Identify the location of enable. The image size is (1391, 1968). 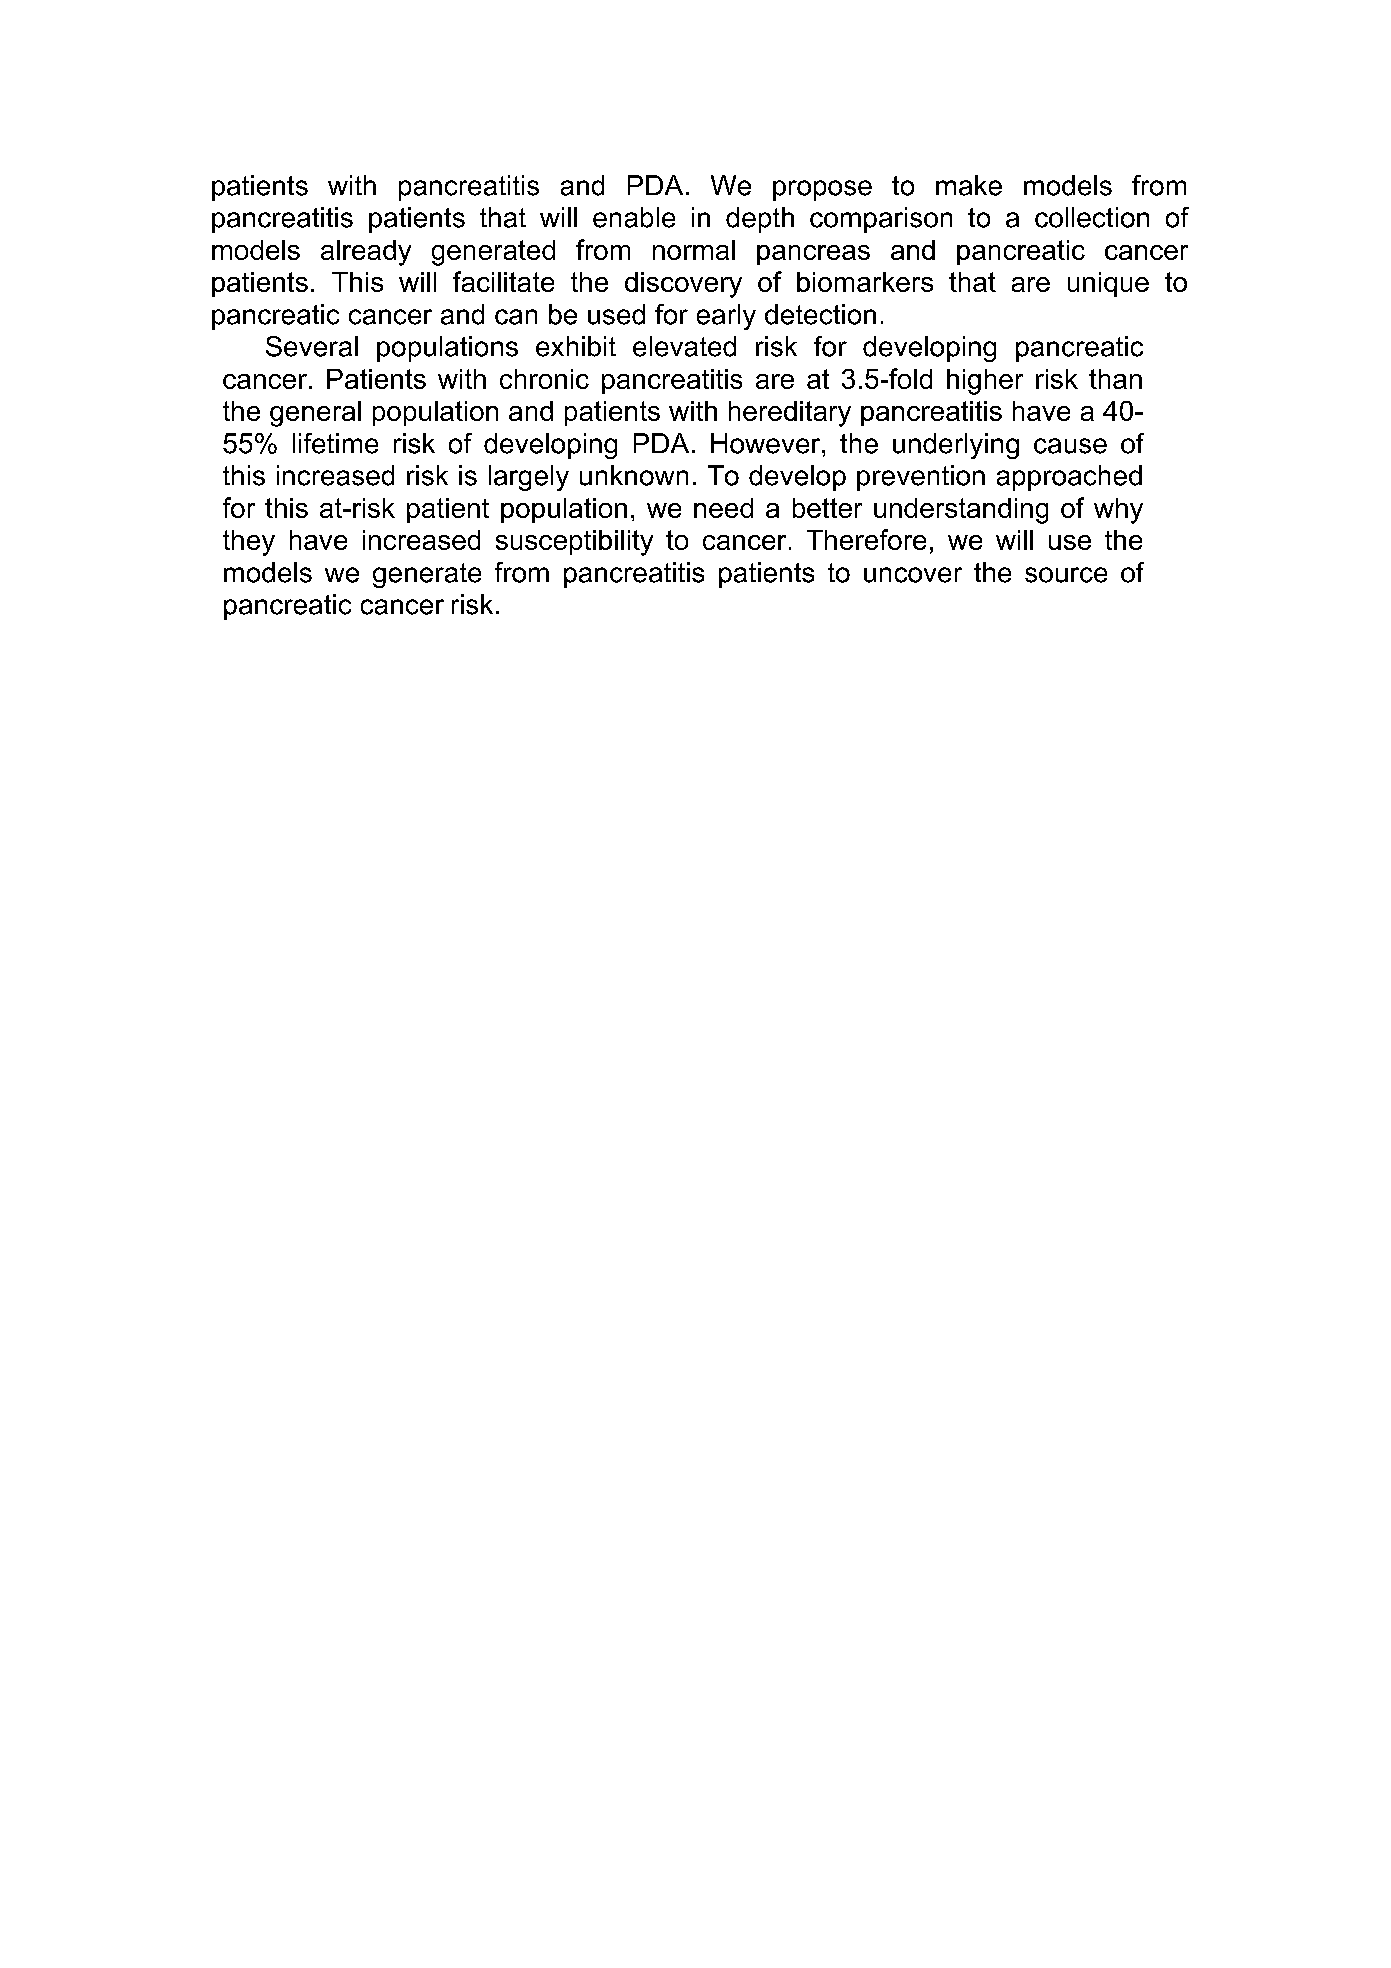
(634, 217).
